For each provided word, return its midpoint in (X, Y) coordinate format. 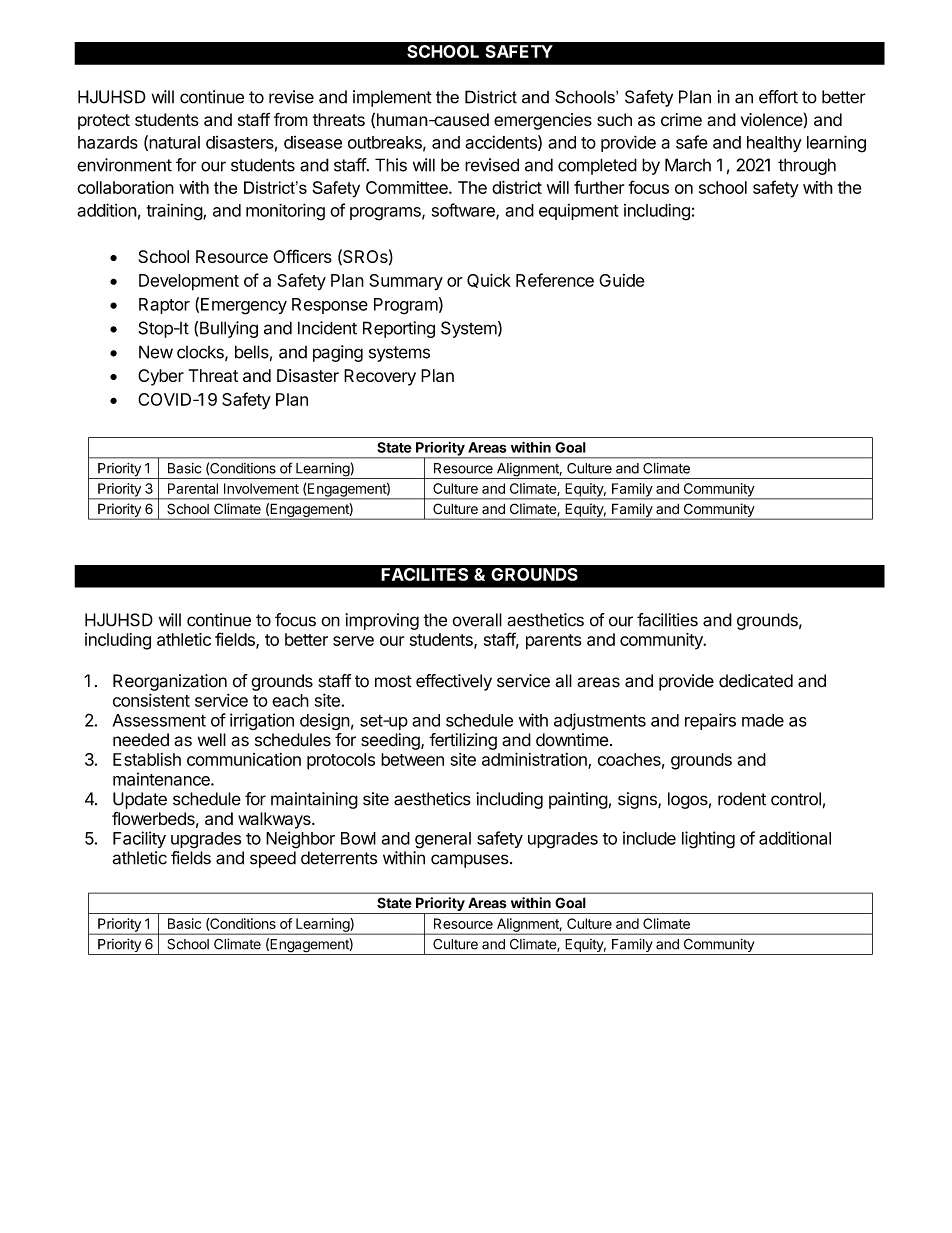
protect (104, 122)
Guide (622, 280)
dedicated (756, 681)
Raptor (164, 306)
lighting (708, 840)
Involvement (261, 488)
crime (681, 119)
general (443, 840)
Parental (193, 488)
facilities (667, 620)
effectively (454, 682)
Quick (489, 280)
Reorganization (170, 682)
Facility (139, 839)
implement (392, 98)
